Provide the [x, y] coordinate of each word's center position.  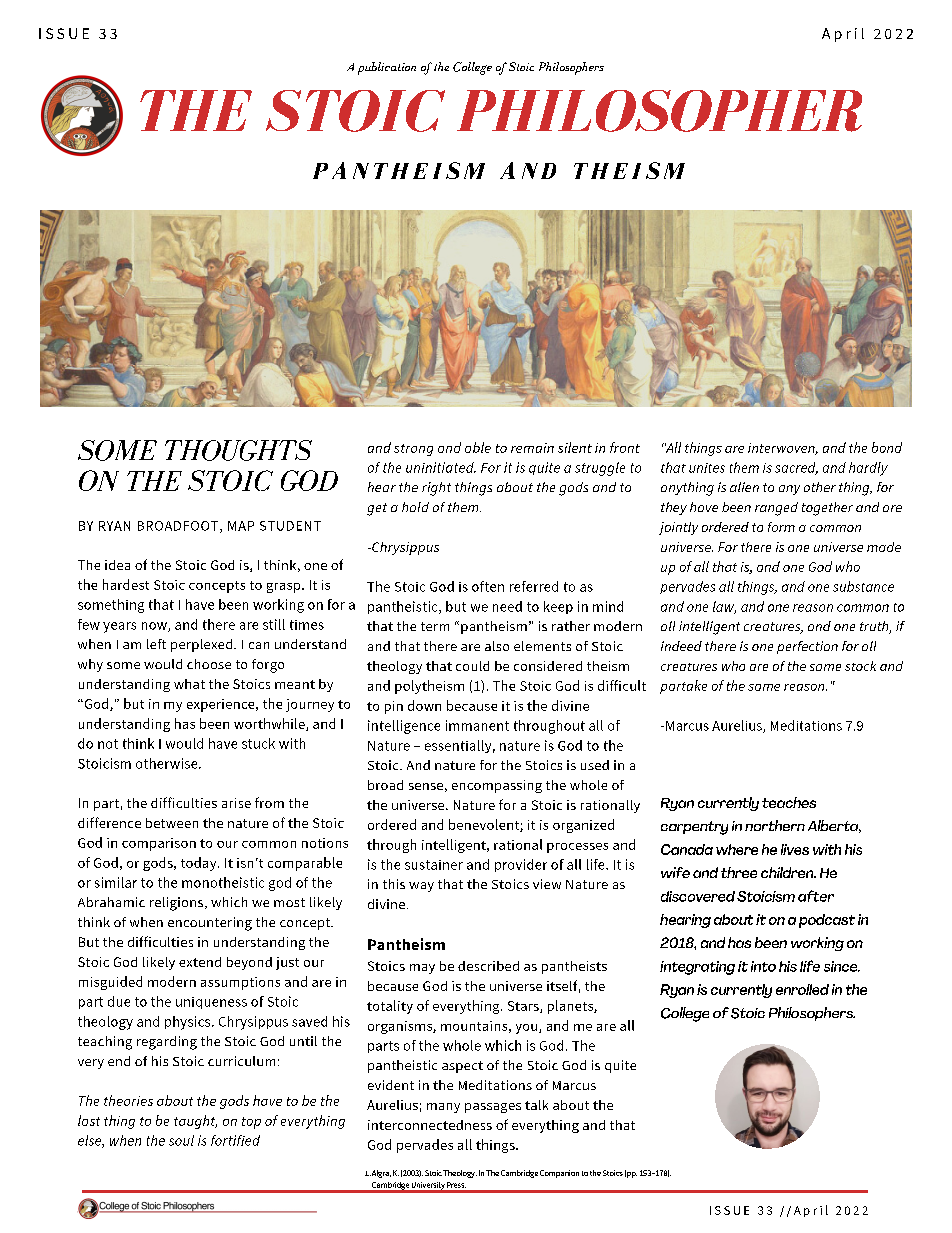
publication [387, 68]
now [155, 627]
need [507, 606]
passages [493, 1108]
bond [887, 447]
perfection [807, 647]
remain [532, 448]
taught [195, 1122]
